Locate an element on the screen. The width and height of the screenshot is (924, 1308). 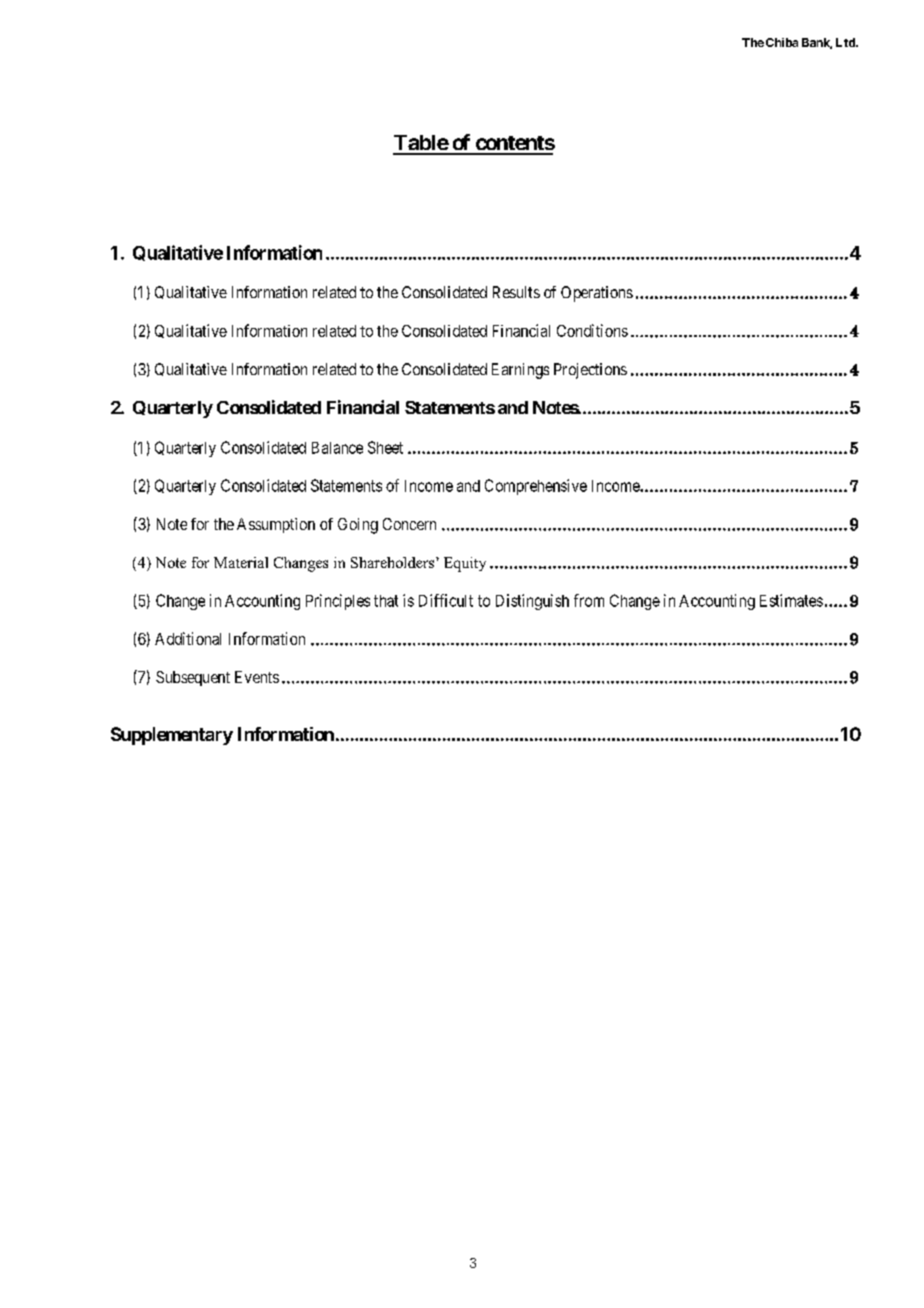
Projections is located at coordinates (590, 371).
